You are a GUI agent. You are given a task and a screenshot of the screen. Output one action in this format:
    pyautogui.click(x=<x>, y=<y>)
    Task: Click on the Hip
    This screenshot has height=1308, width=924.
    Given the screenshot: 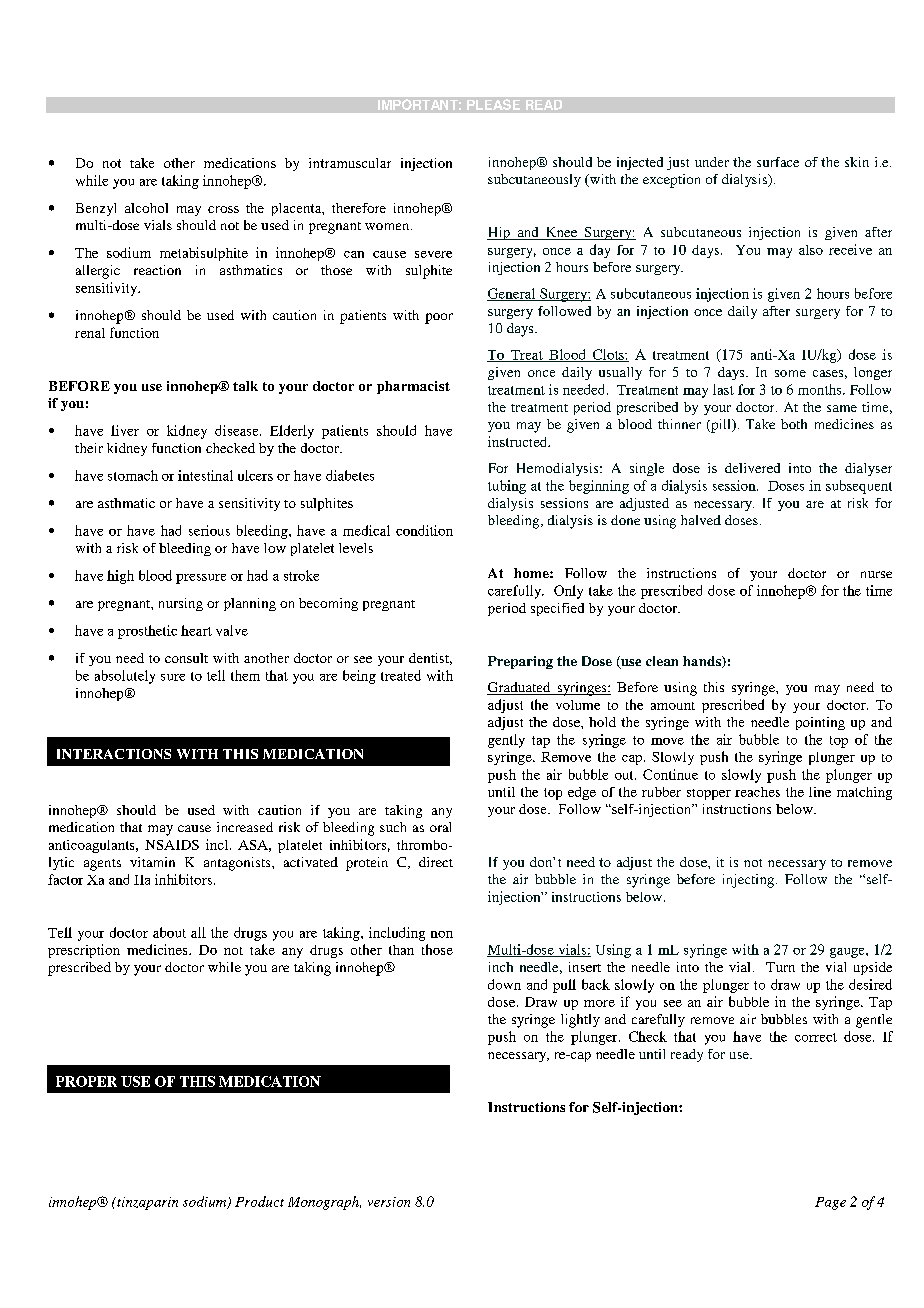 What is the action you would take?
    pyautogui.click(x=499, y=233)
